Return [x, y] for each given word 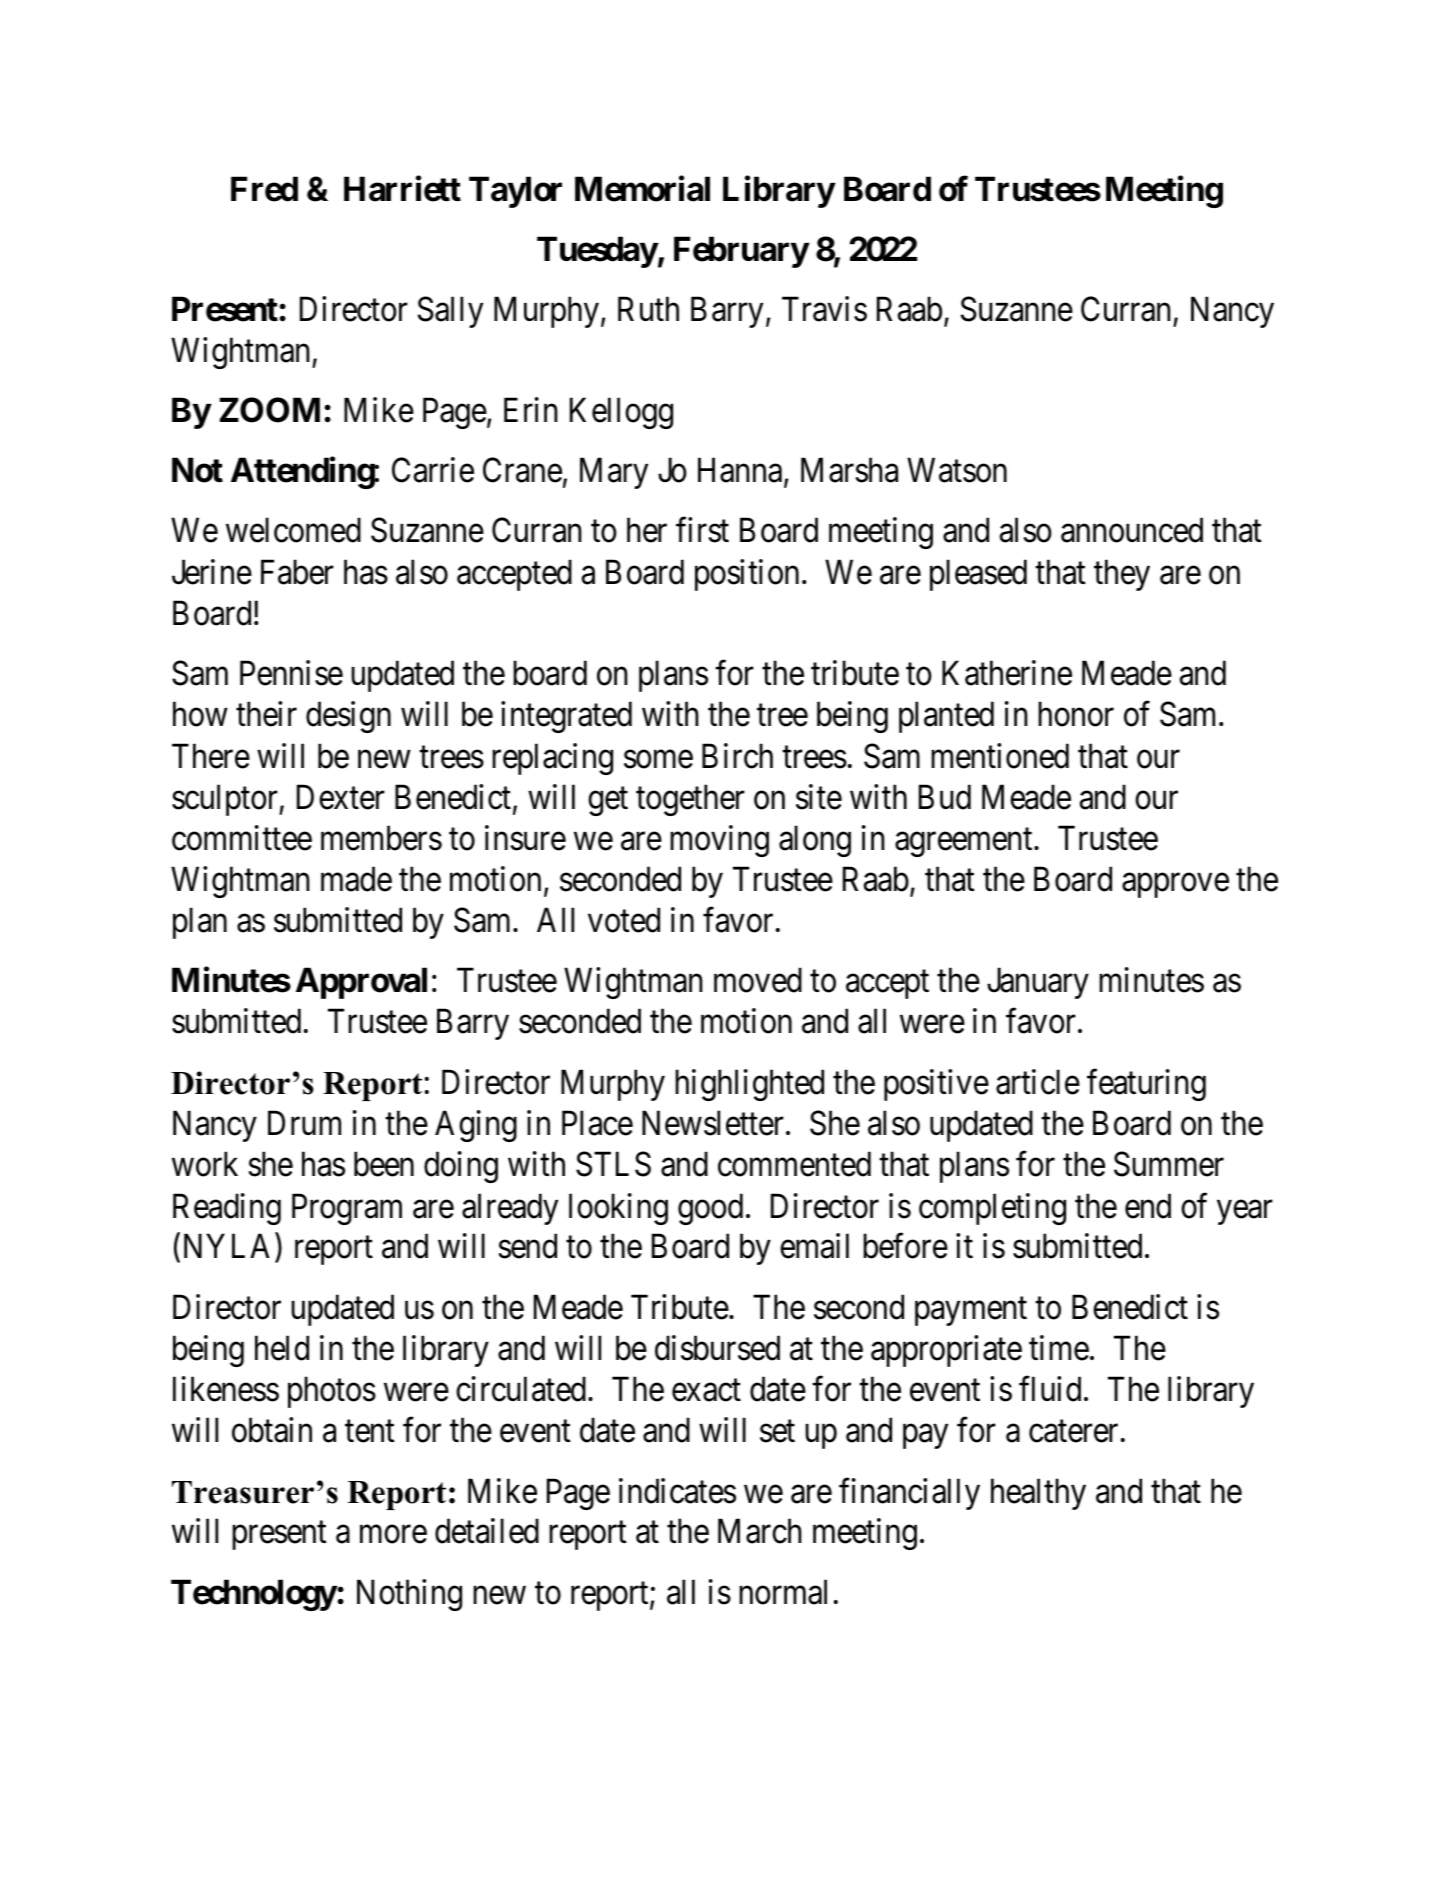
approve [1175, 886]
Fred [264, 189]
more [393, 1535]
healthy [1038, 1494]
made [356, 879]
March [760, 1531]
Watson [957, 470]
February [741, 252]
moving [719, 841]
